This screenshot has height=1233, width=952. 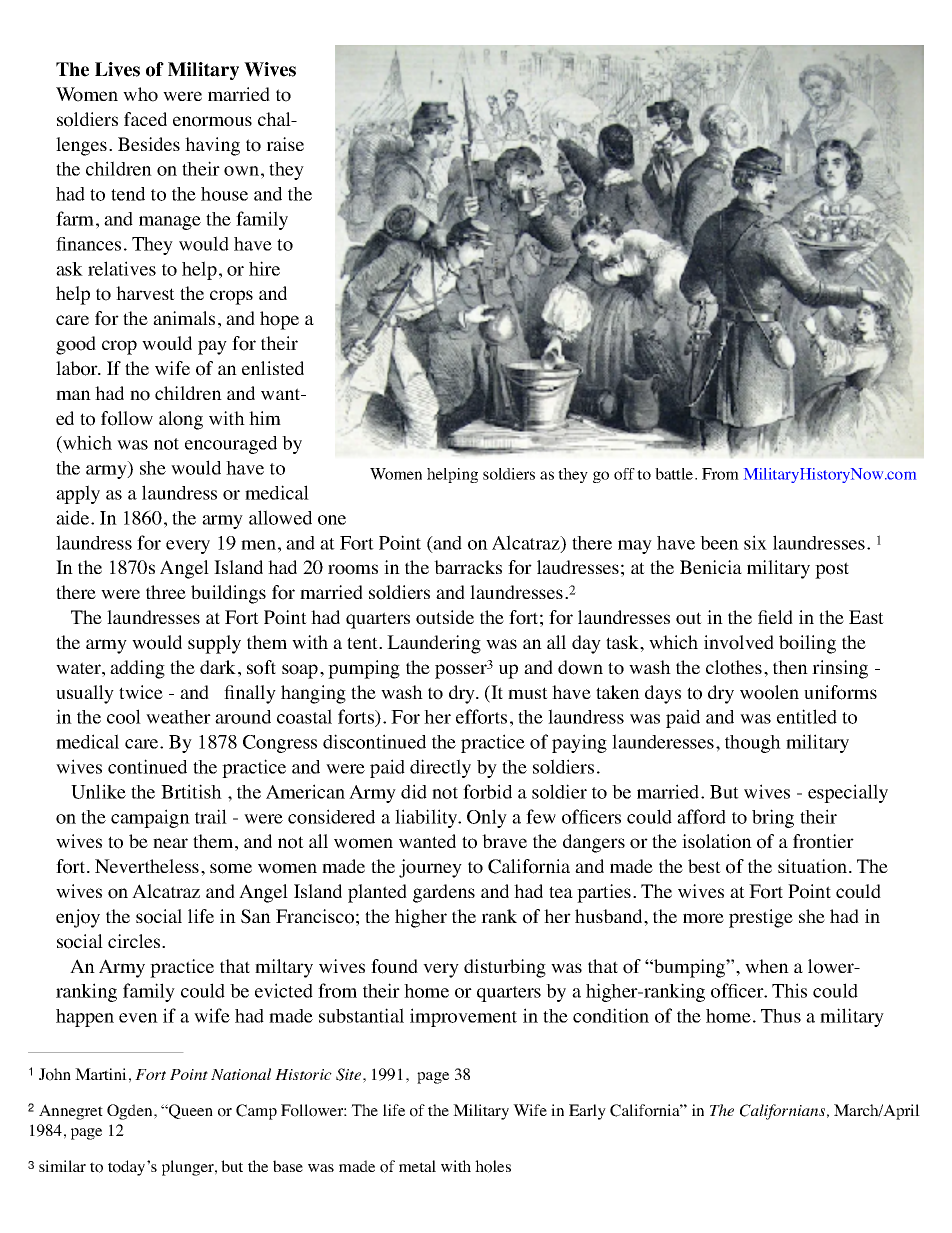 I want to click on bring, so click(x=773, y=818).
